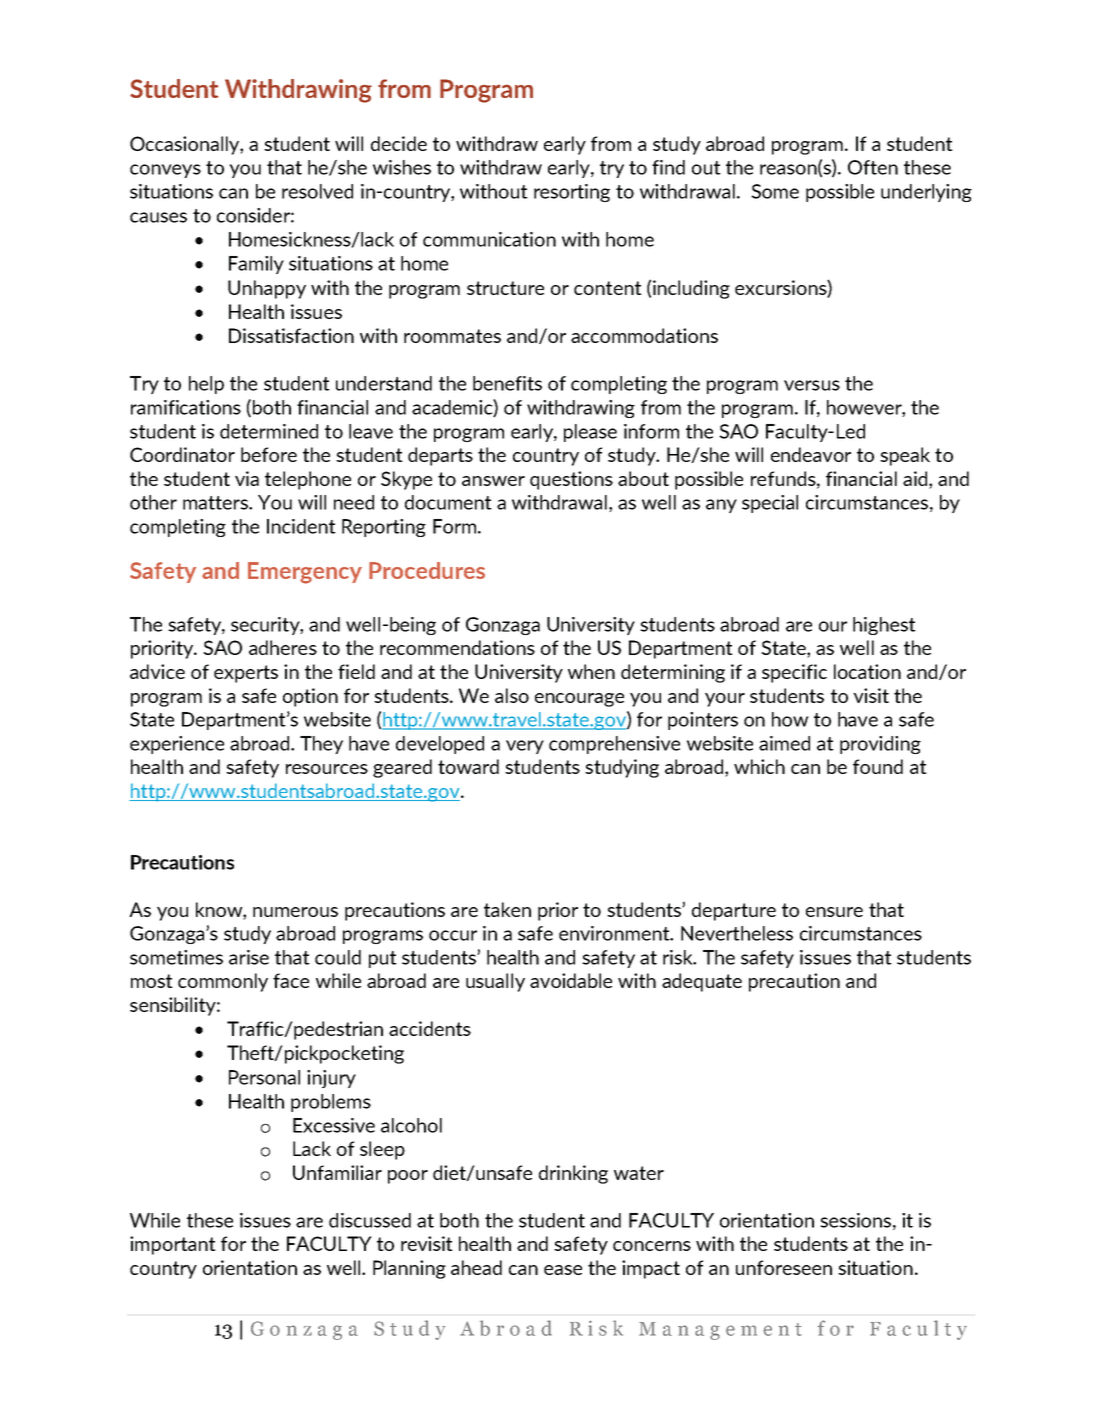 The image size is (1102, 1427). What do you see at coordinates (770, 504) in the page?
I see `special` at bounding box center [770, 504].
